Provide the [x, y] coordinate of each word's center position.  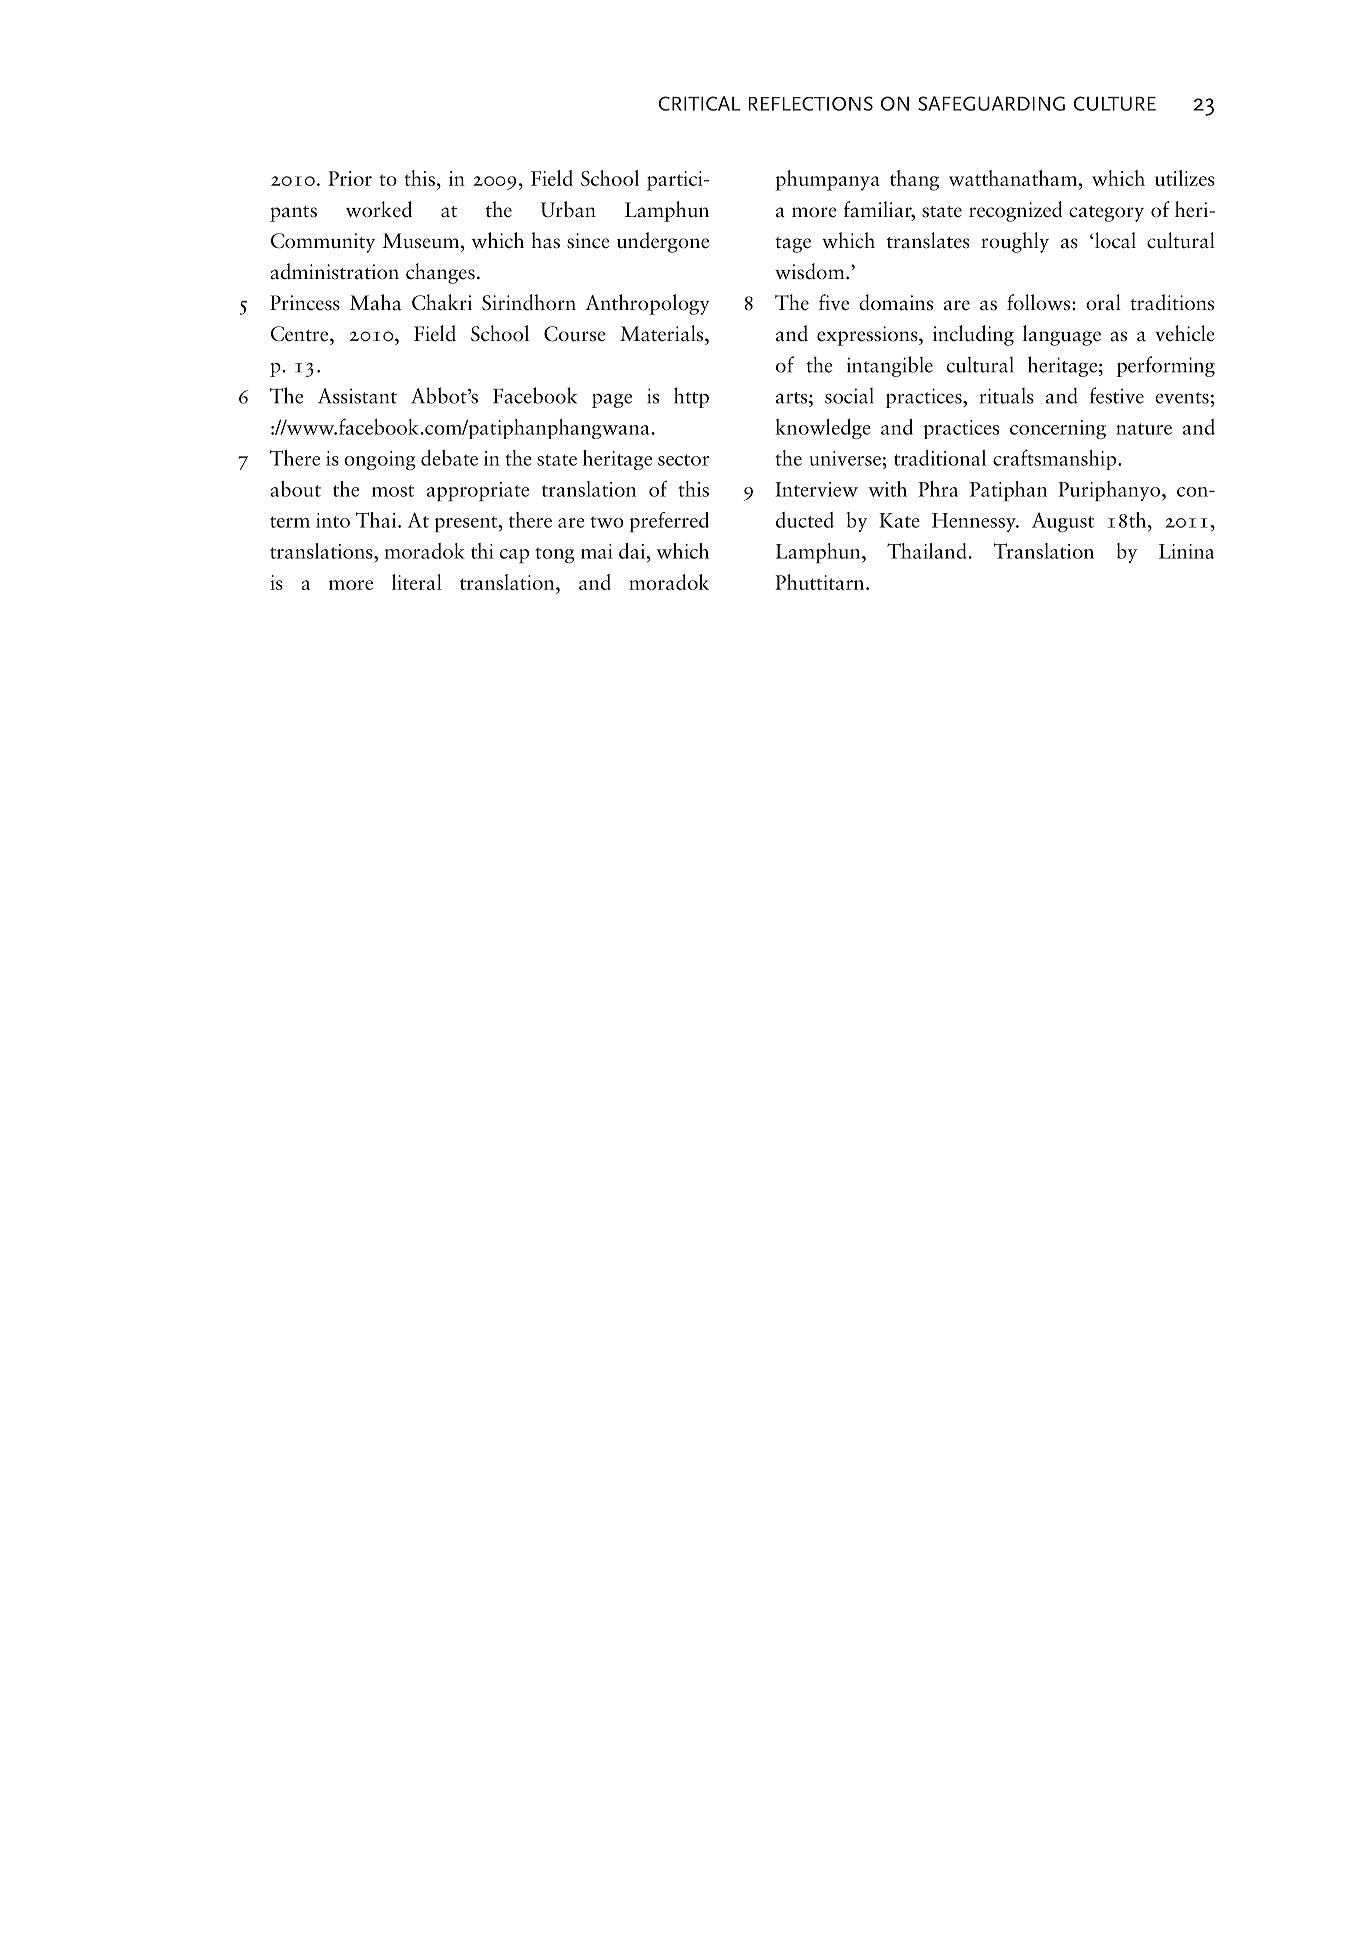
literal [417, 582]
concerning [1058, 429]
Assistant [357, 396]
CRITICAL [699, 103]
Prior [350, 178]
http [691, 397]
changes [440, 273]
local [1114, 240]
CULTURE [1115, 103]
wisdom [811, 271]
